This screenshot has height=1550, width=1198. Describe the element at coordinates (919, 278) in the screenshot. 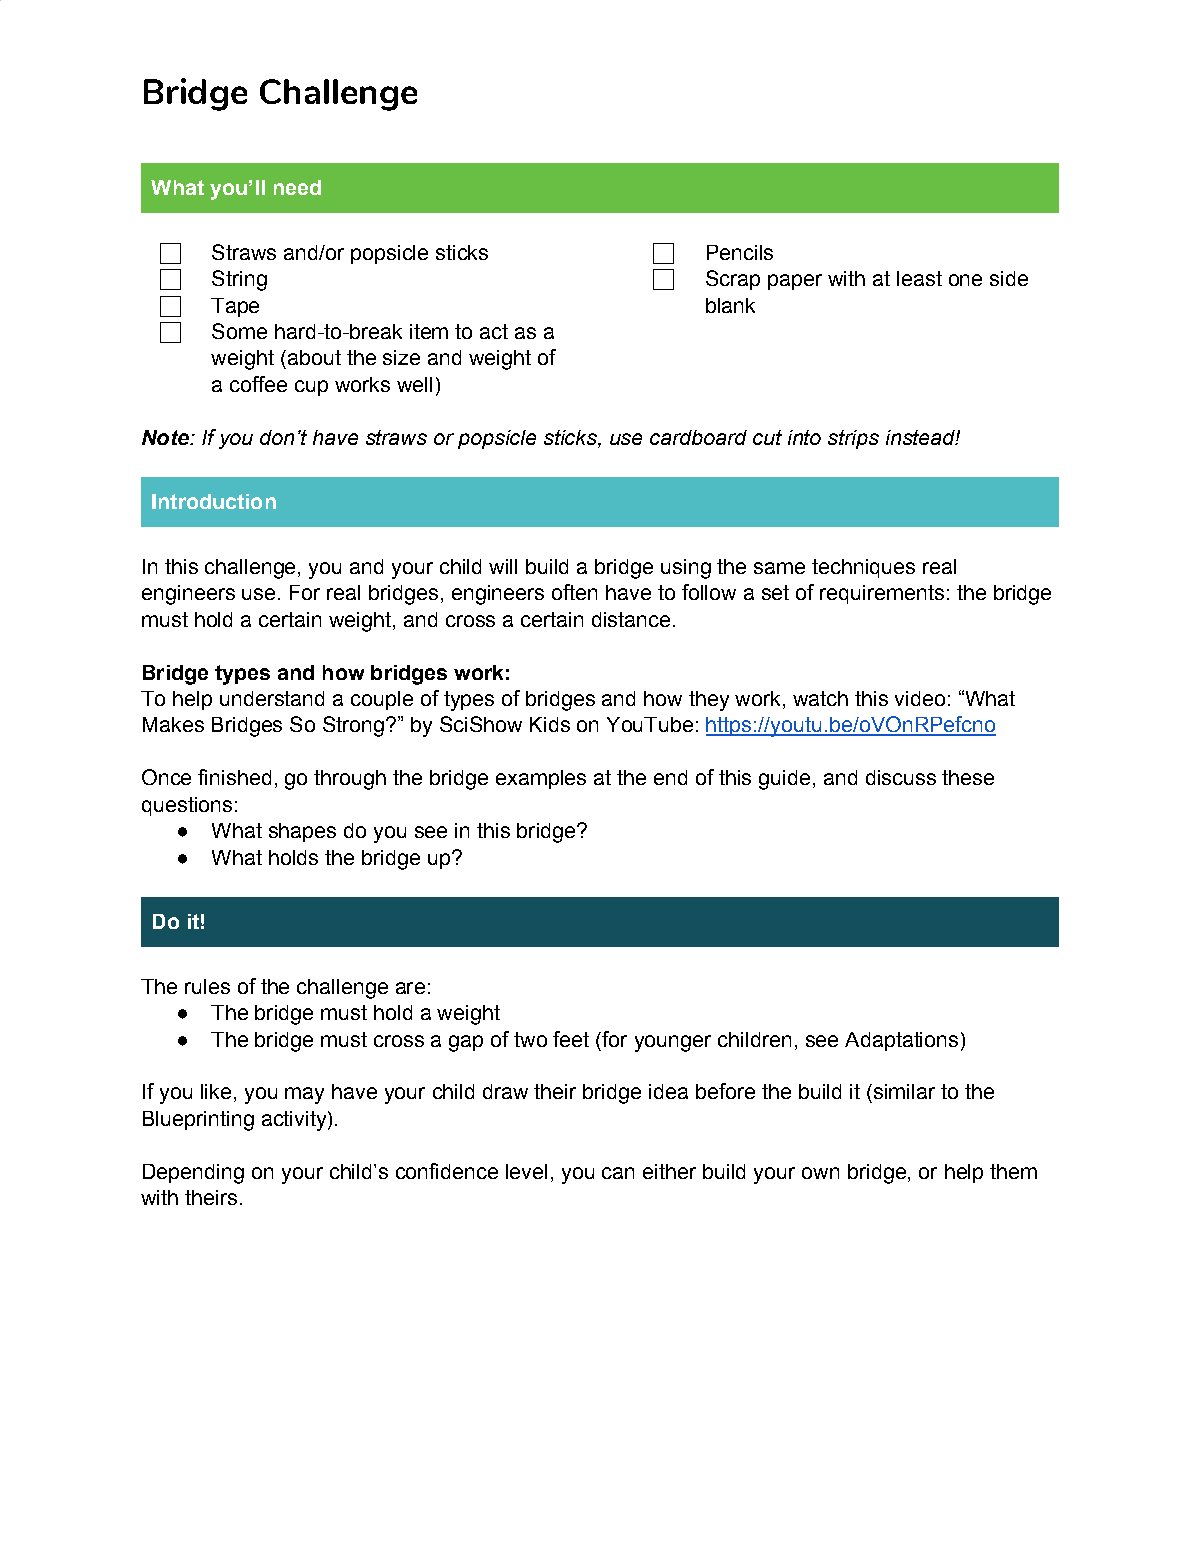

I see `least` at that location.
